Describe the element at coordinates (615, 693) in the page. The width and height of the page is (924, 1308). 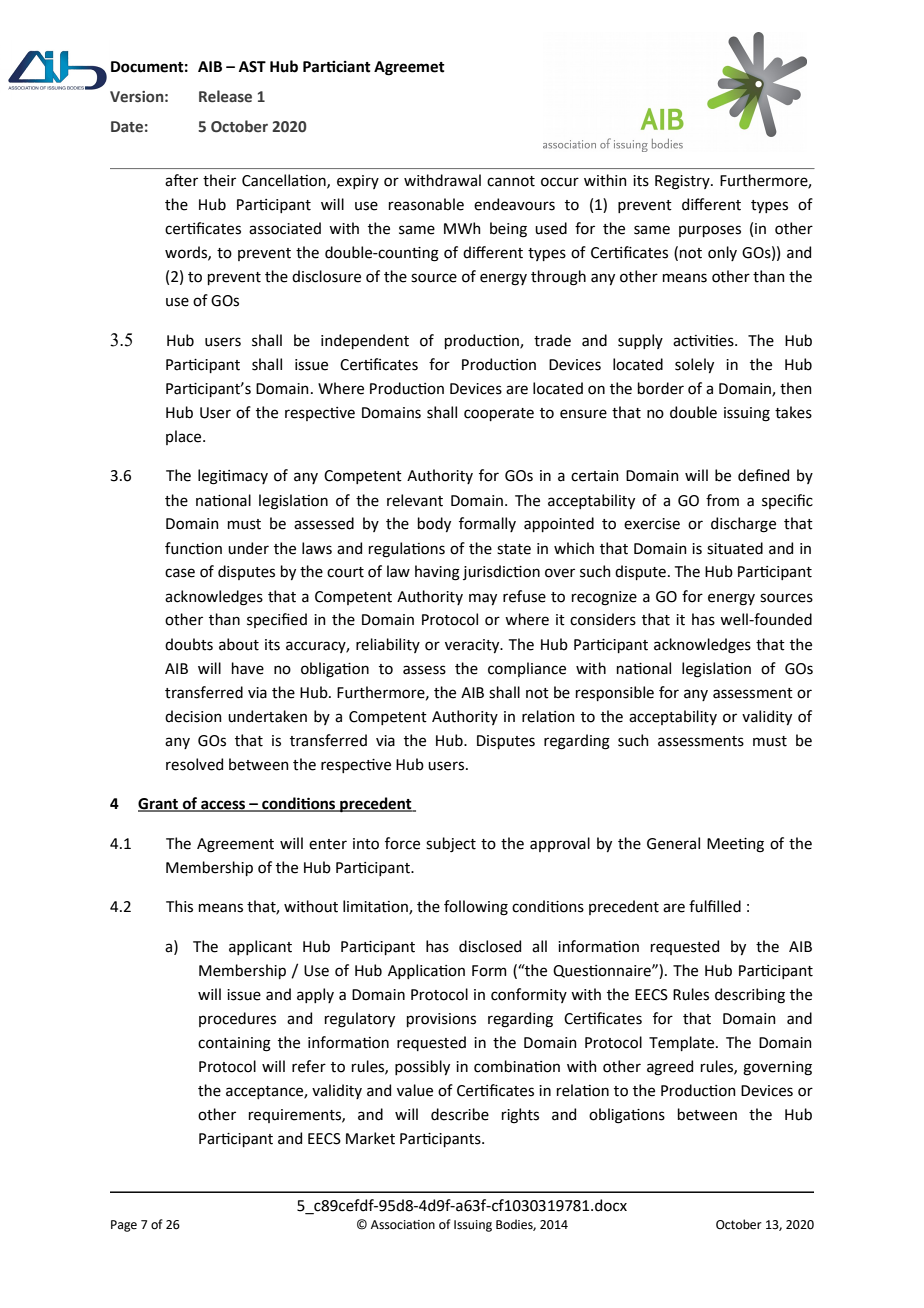
I see `responsible` at that location.
